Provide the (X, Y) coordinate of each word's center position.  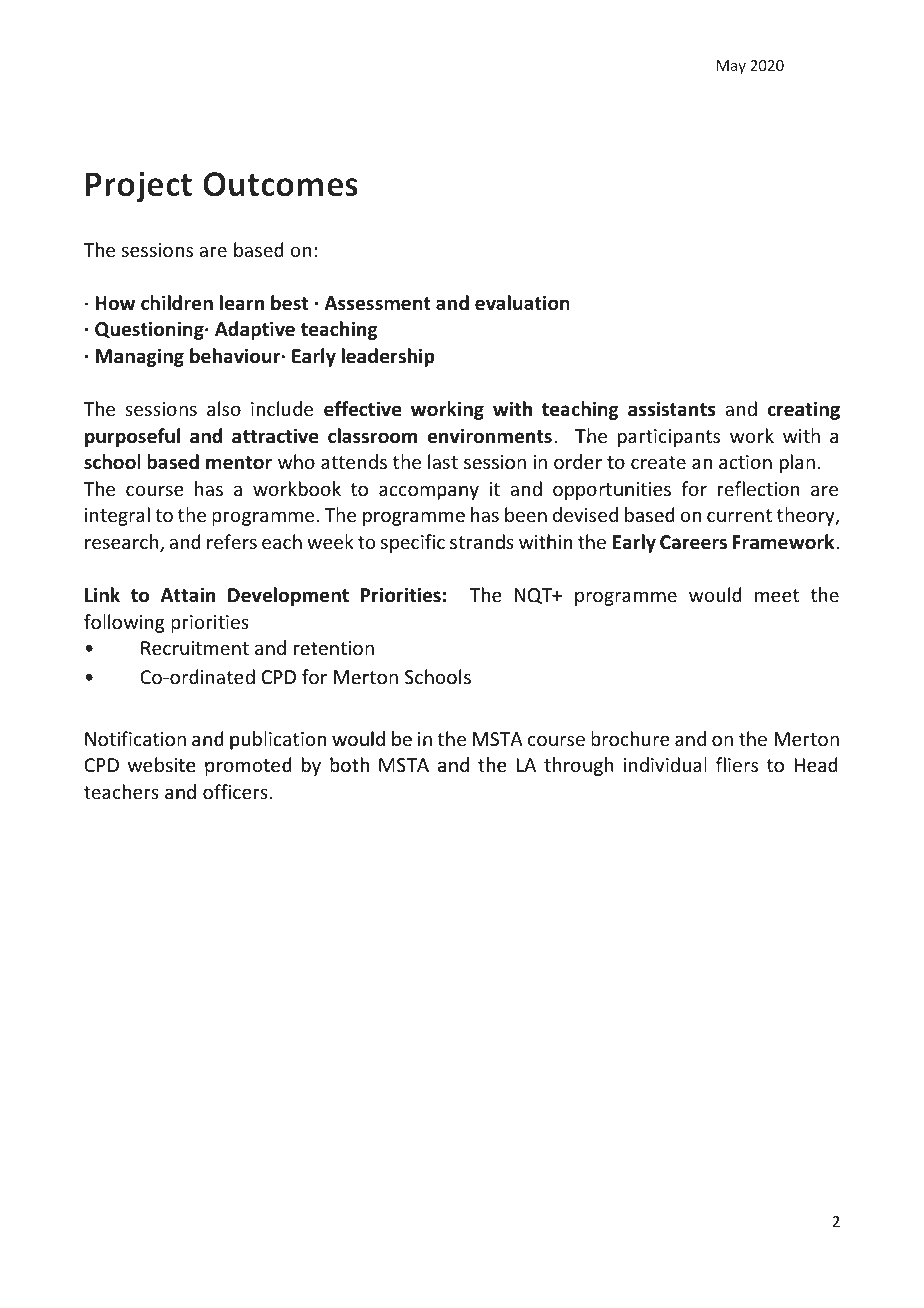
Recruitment (195, 648)
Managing (140, 357)
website (162, 765)
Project (138, 187)
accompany (429, 492)
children (177, 303)
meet (777, 595)
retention (333, 648)
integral (117, 516)
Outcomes (280, 184)
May (731, 67)
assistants (671, 409)
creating (803, 410)
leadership (388, 357)
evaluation (522, 303)
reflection (759, 488)
